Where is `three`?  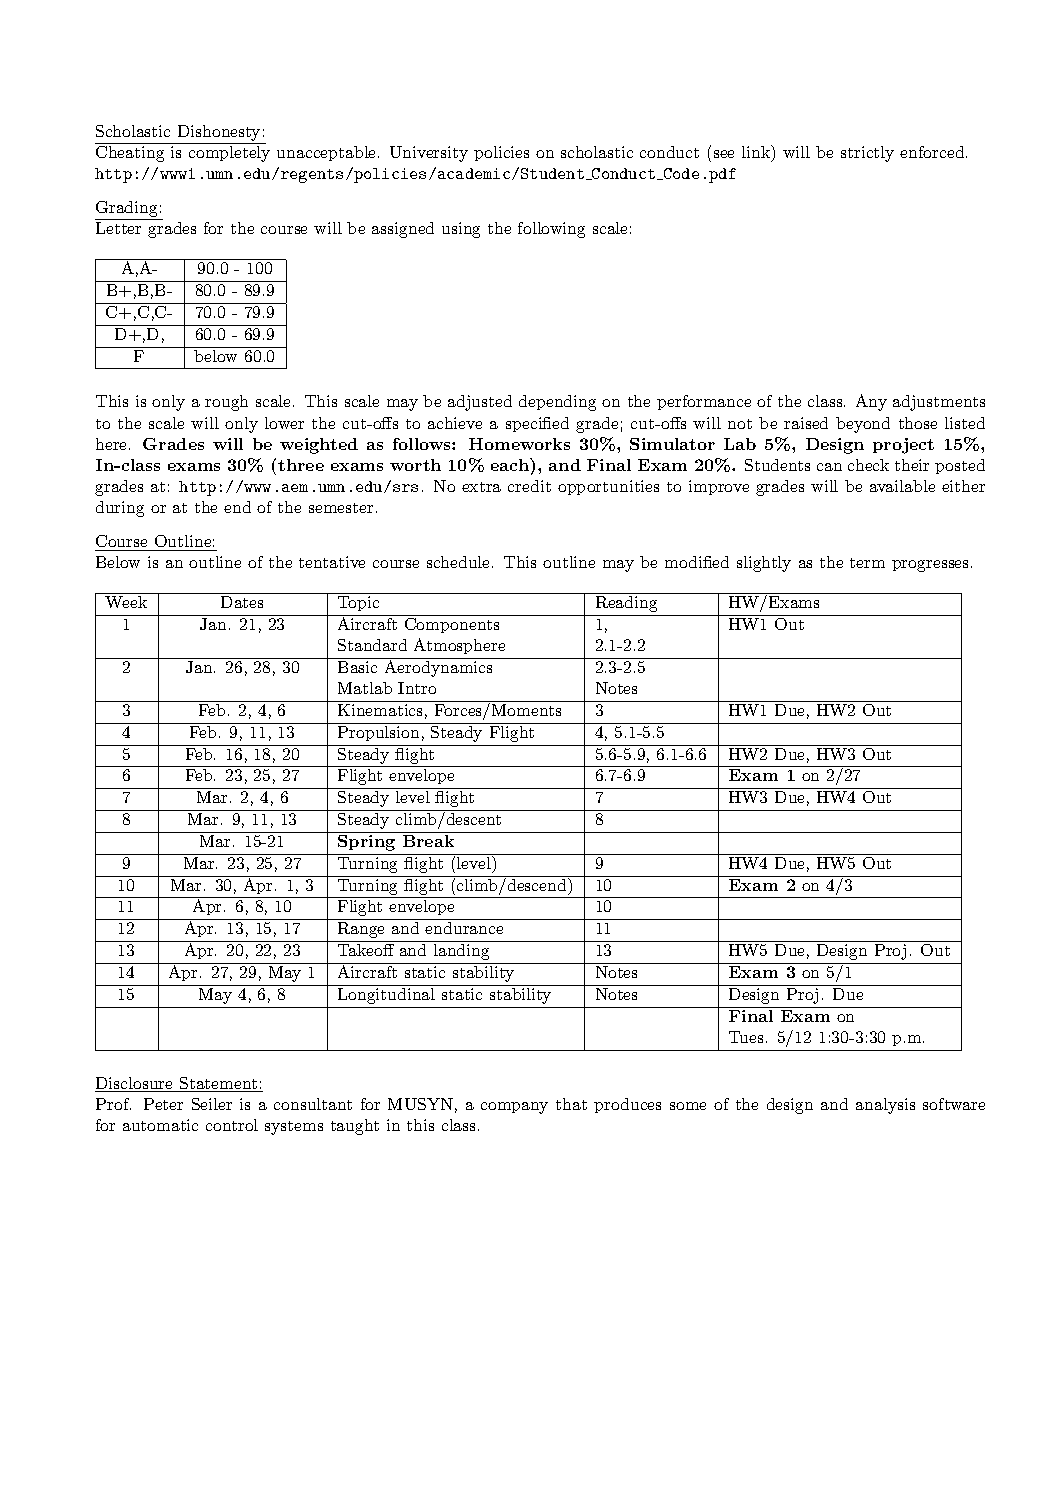 three is located at coordinates (301, 465).
